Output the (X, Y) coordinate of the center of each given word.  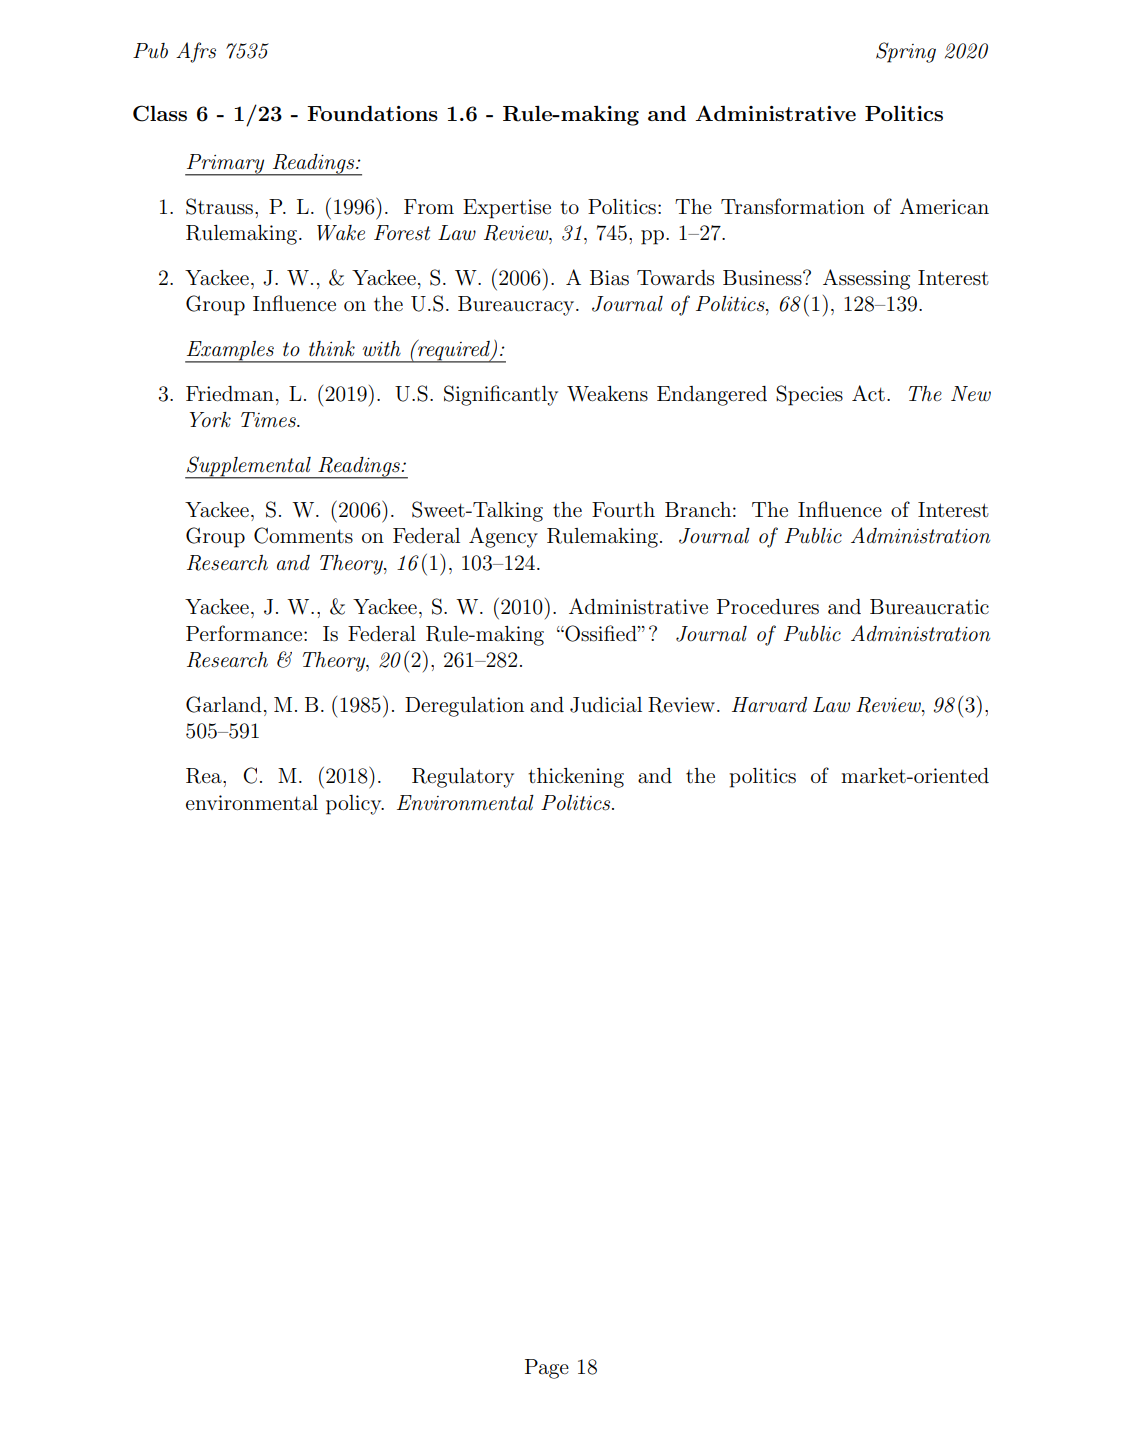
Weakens (607, 394)
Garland (224, 704)
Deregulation (464, 707)
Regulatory (463, 778)
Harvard (769, 704)
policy (355, 805)
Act (868, 393)
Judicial (606, 705)
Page (547, 1369)
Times (269, 420)
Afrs (196, 52)
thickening (576, 778)
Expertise (507, 209)
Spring (906, 52)
